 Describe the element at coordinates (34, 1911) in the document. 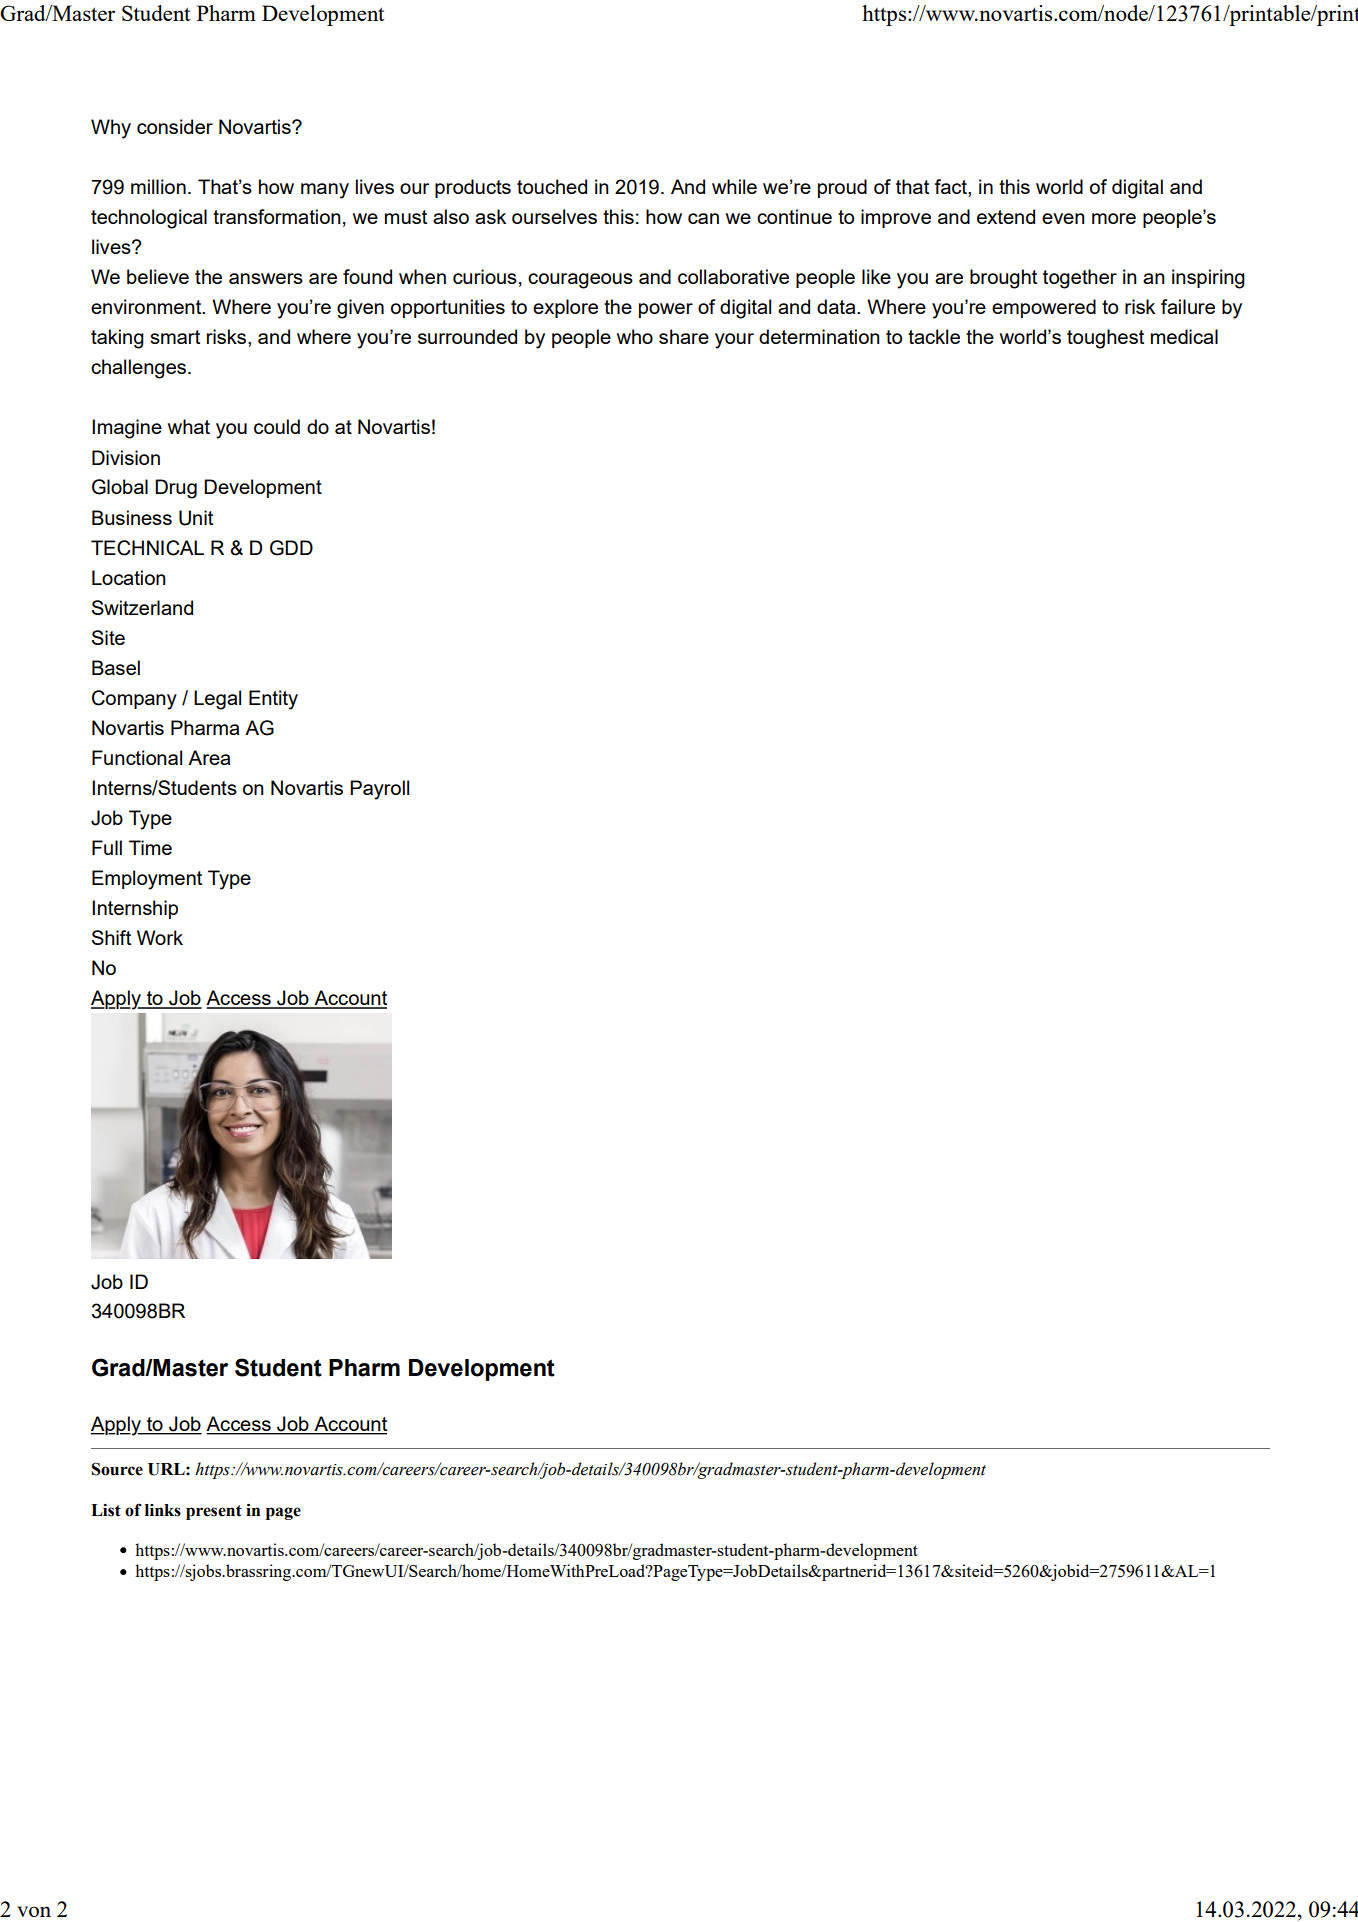

I see `von` at that location.
